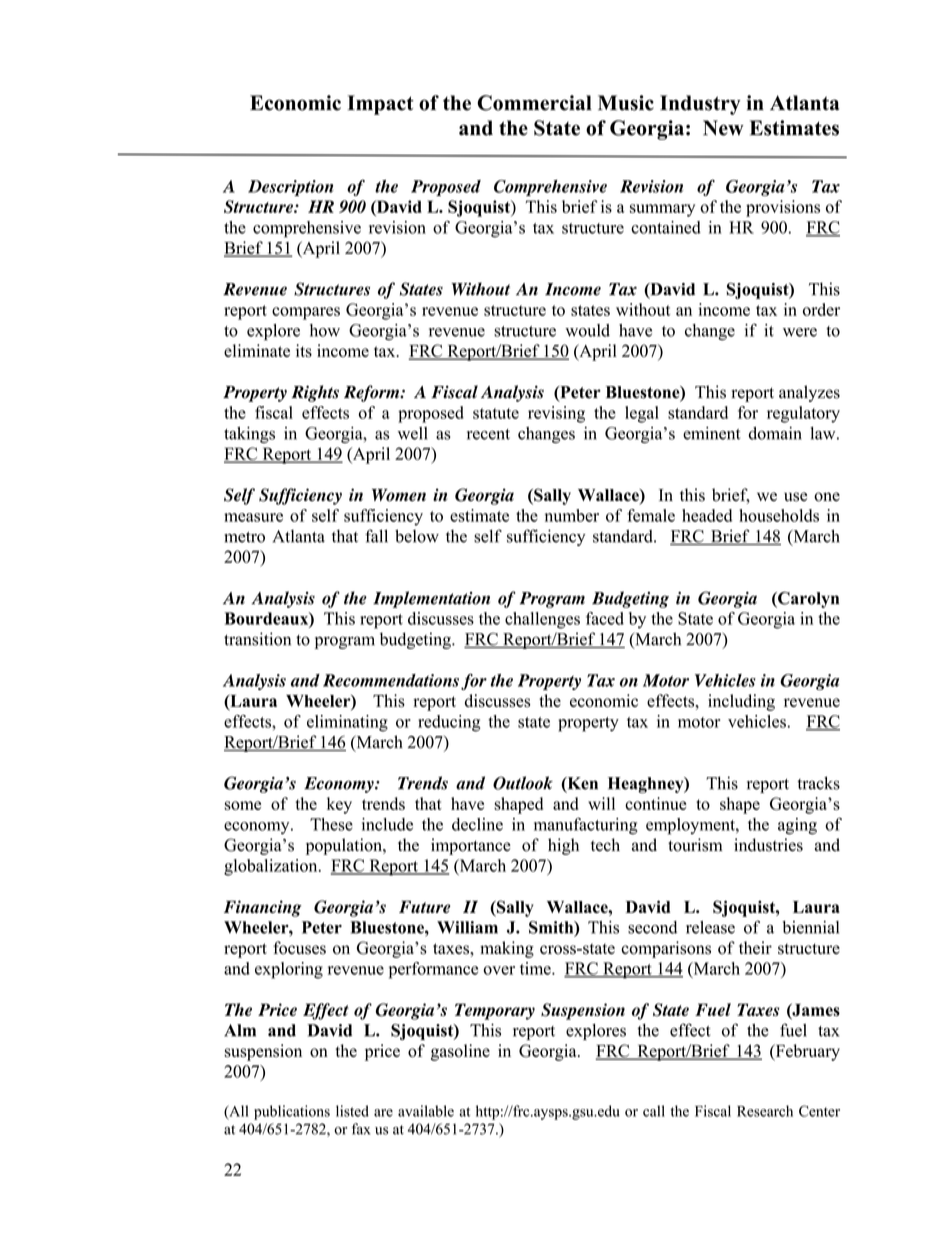 The image size is (952, 1233). What do you see at coordinates (292, 1112) in the image?
I see `publications` at bounding box center [292, 1112].
